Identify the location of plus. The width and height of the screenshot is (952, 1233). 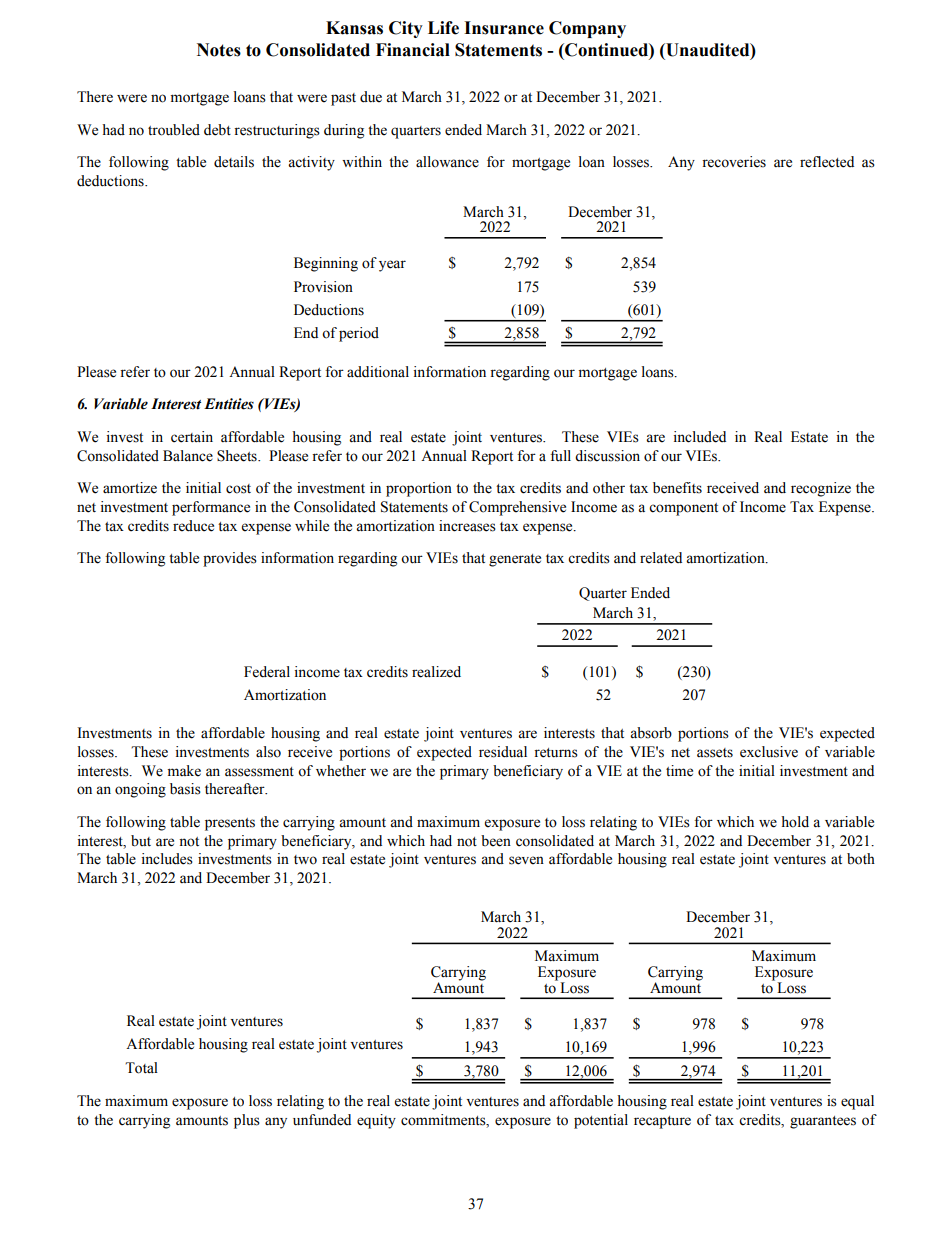
(247, 1121).
